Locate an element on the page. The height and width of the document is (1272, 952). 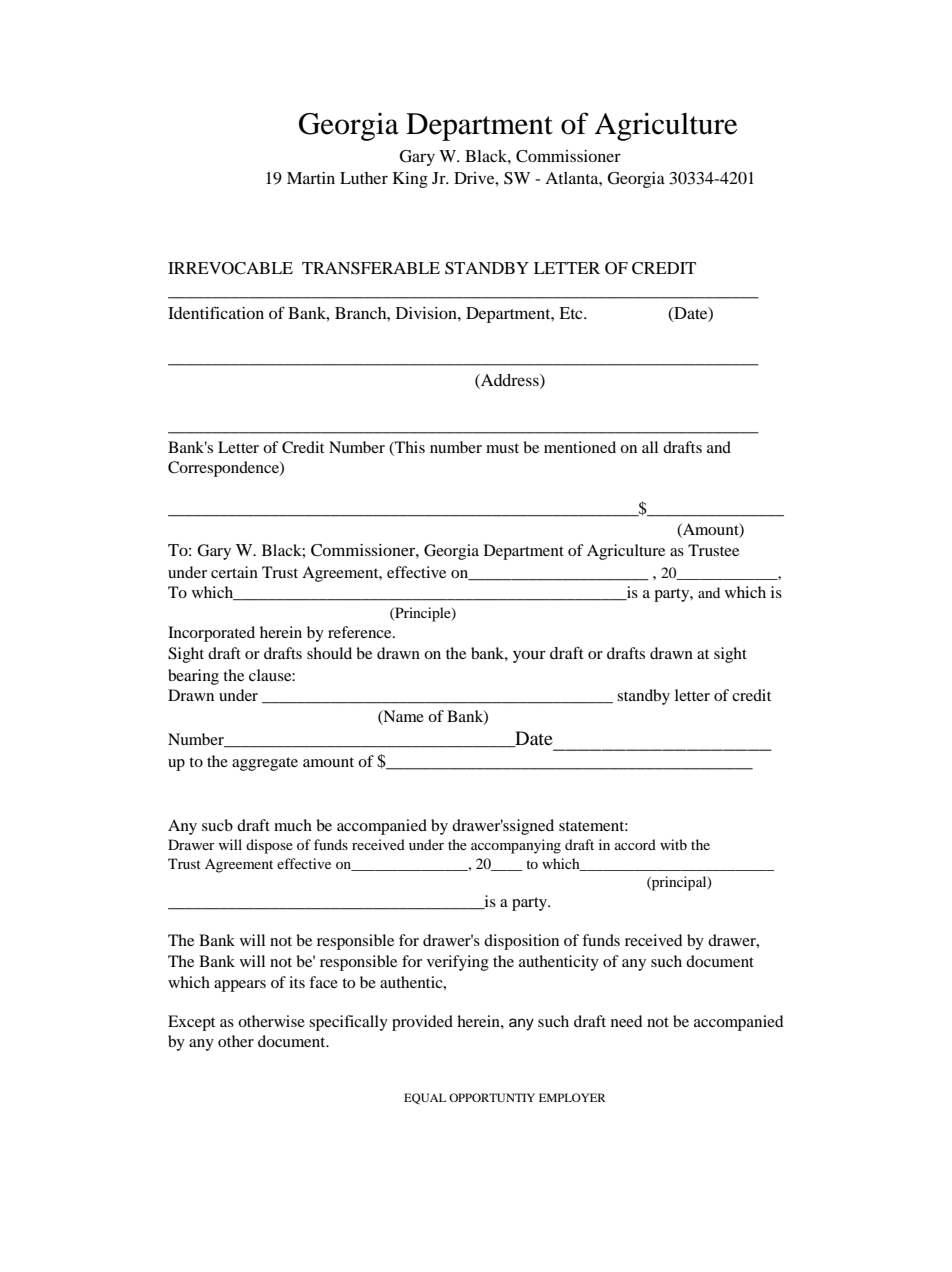
mentioned is located at coordinates (580, 447).
